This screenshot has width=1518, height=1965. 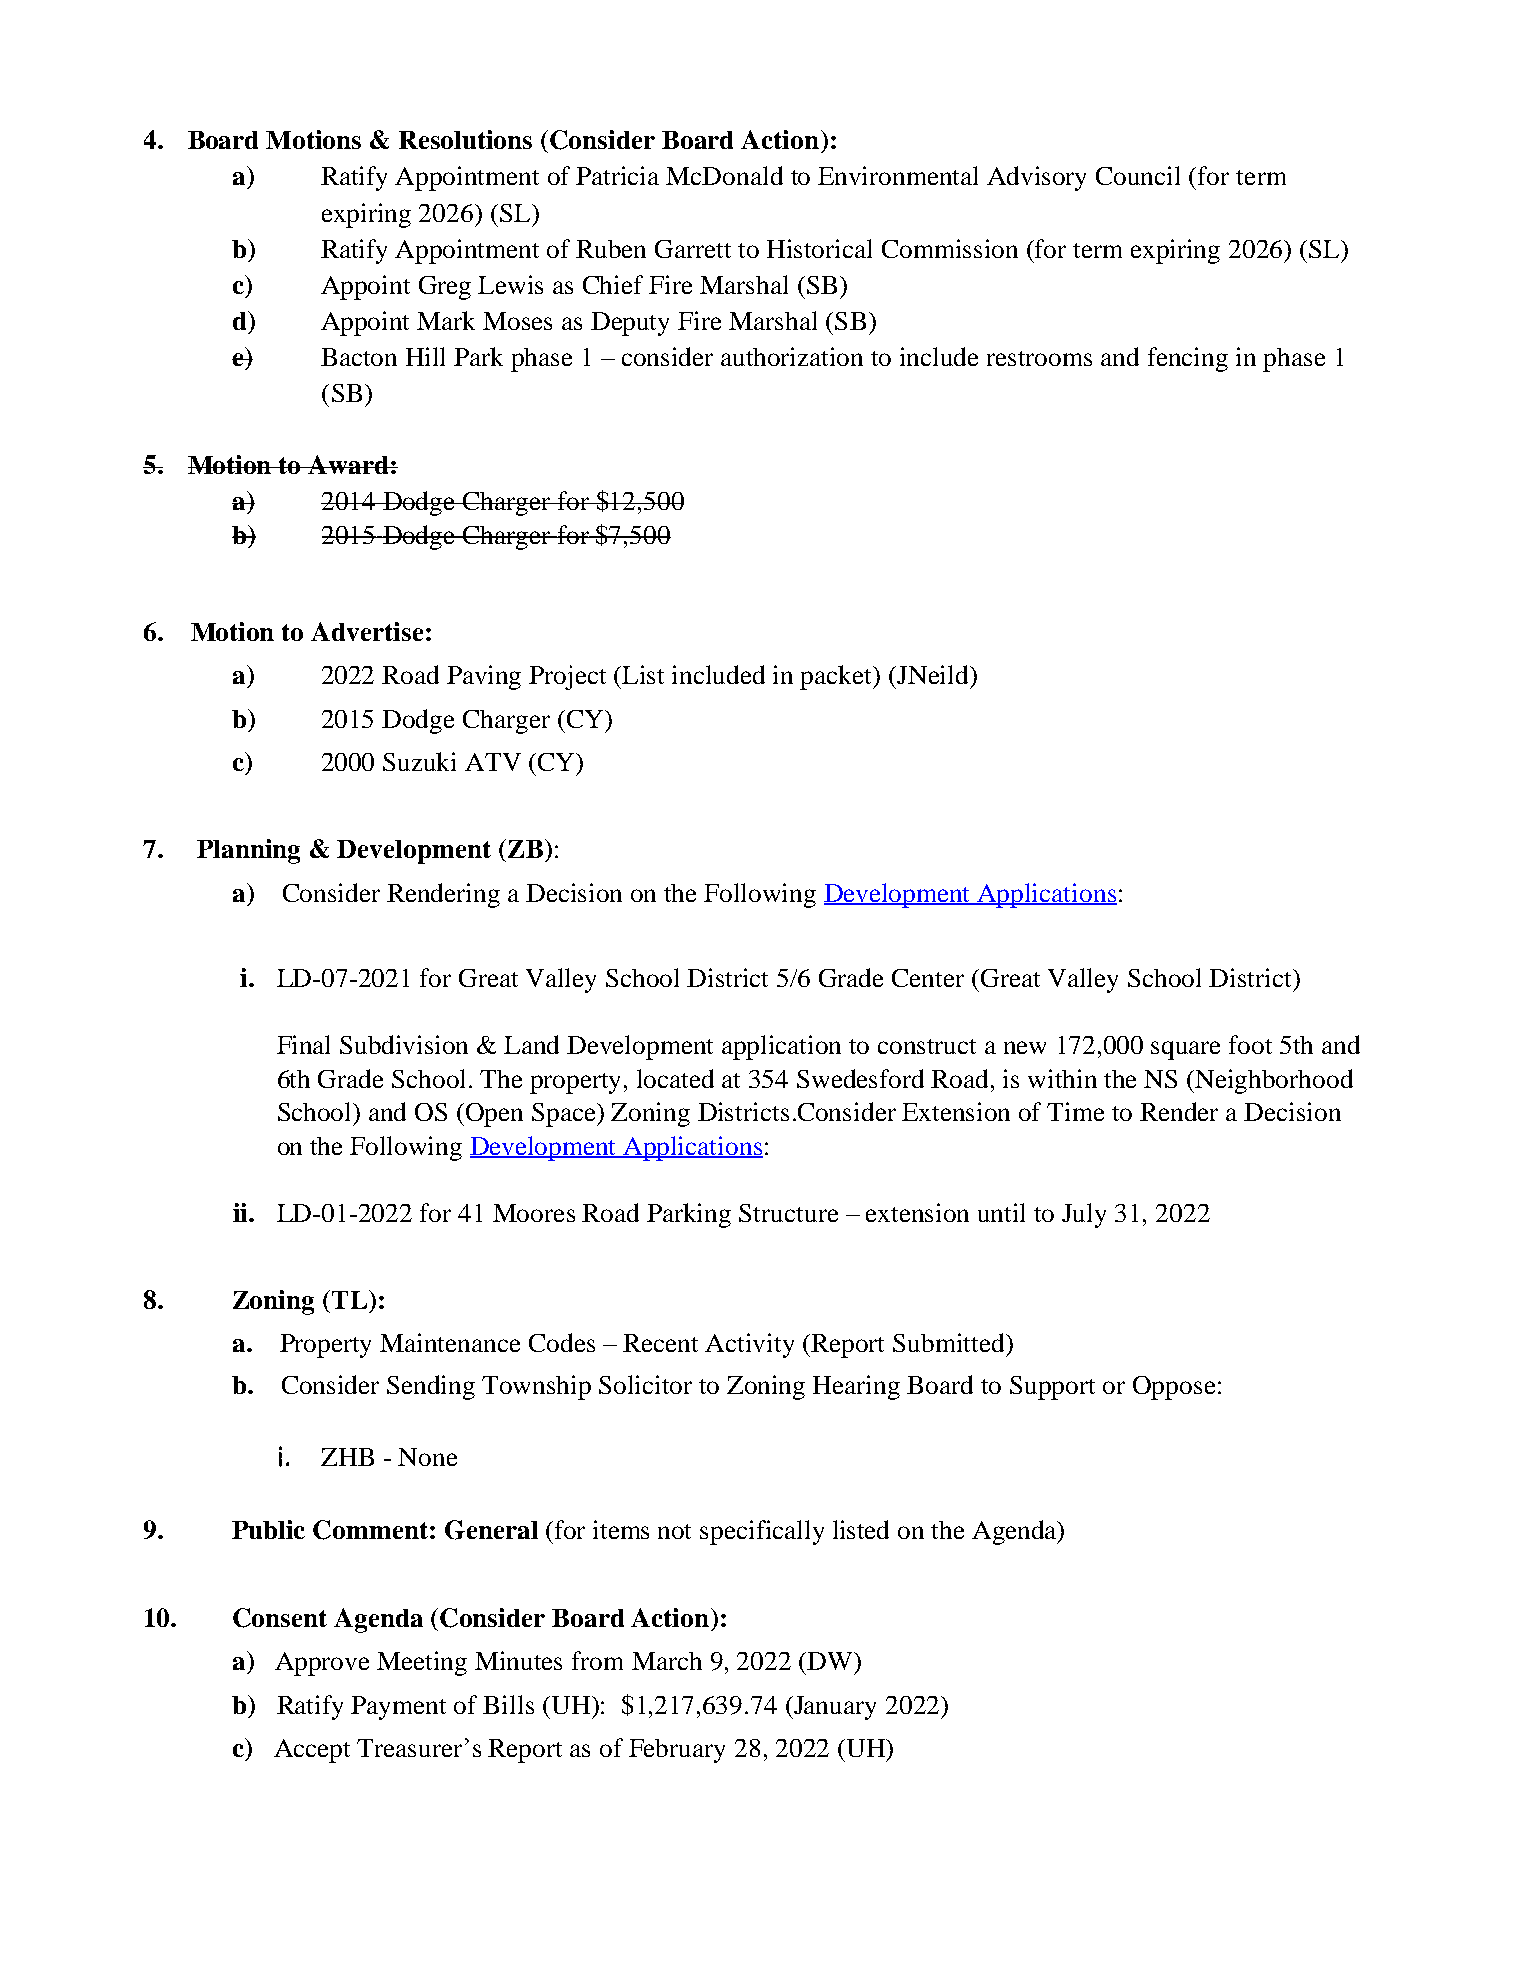 I want to click on square, so click(x=1185, y=1050).
